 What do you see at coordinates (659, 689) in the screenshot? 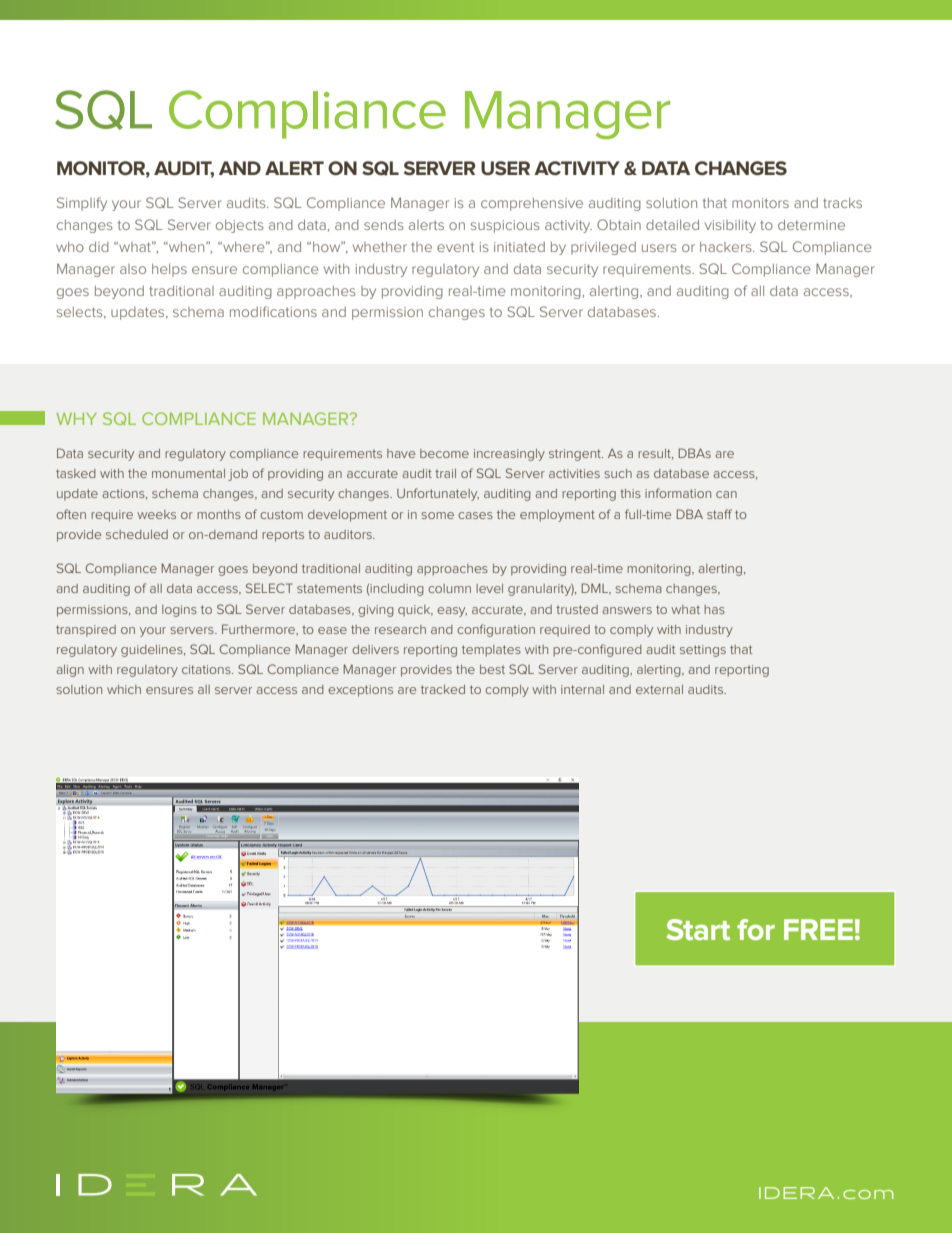
I see `external` at bounding box center [659, 689].
